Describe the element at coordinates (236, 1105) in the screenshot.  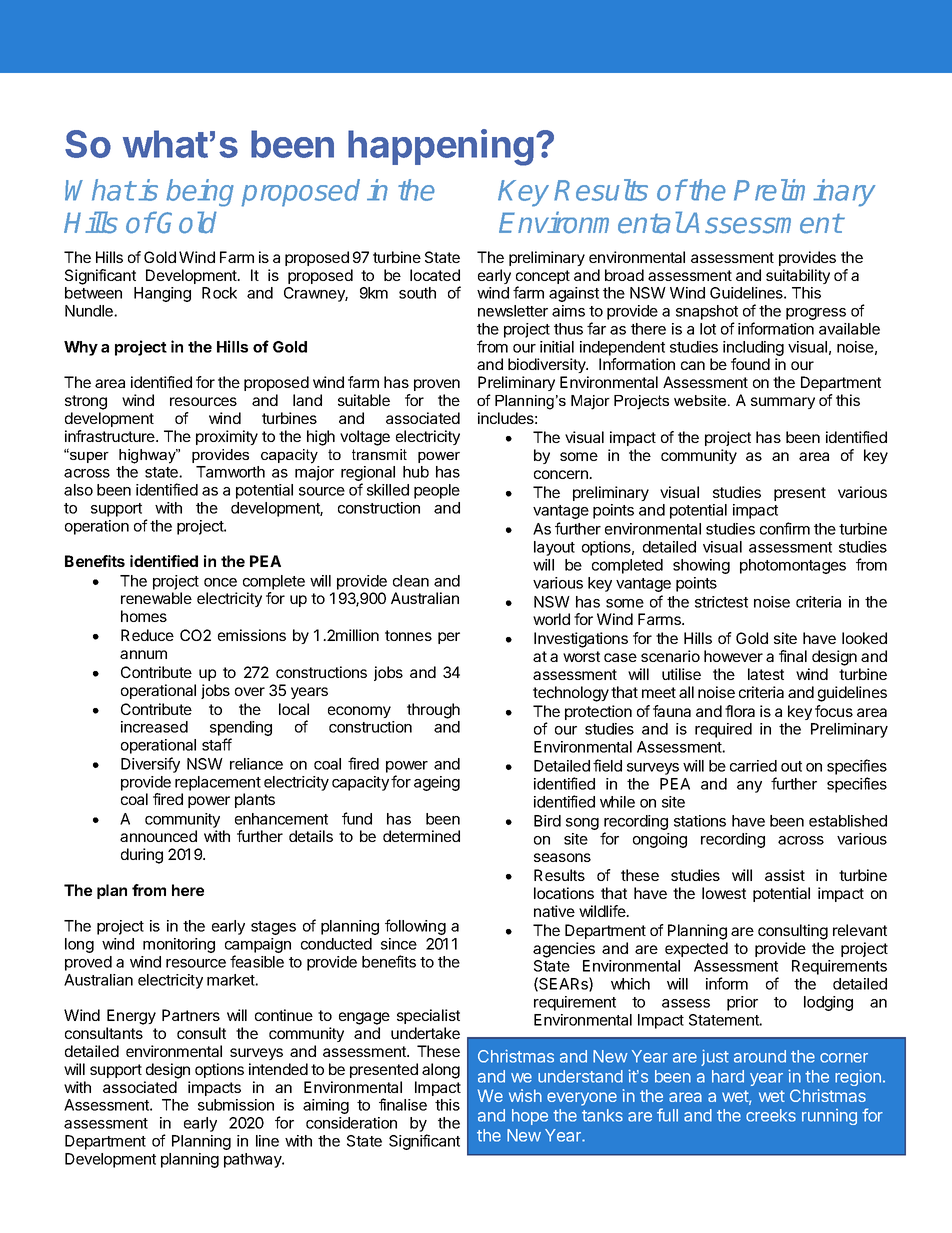
I see `submission` at that location.
